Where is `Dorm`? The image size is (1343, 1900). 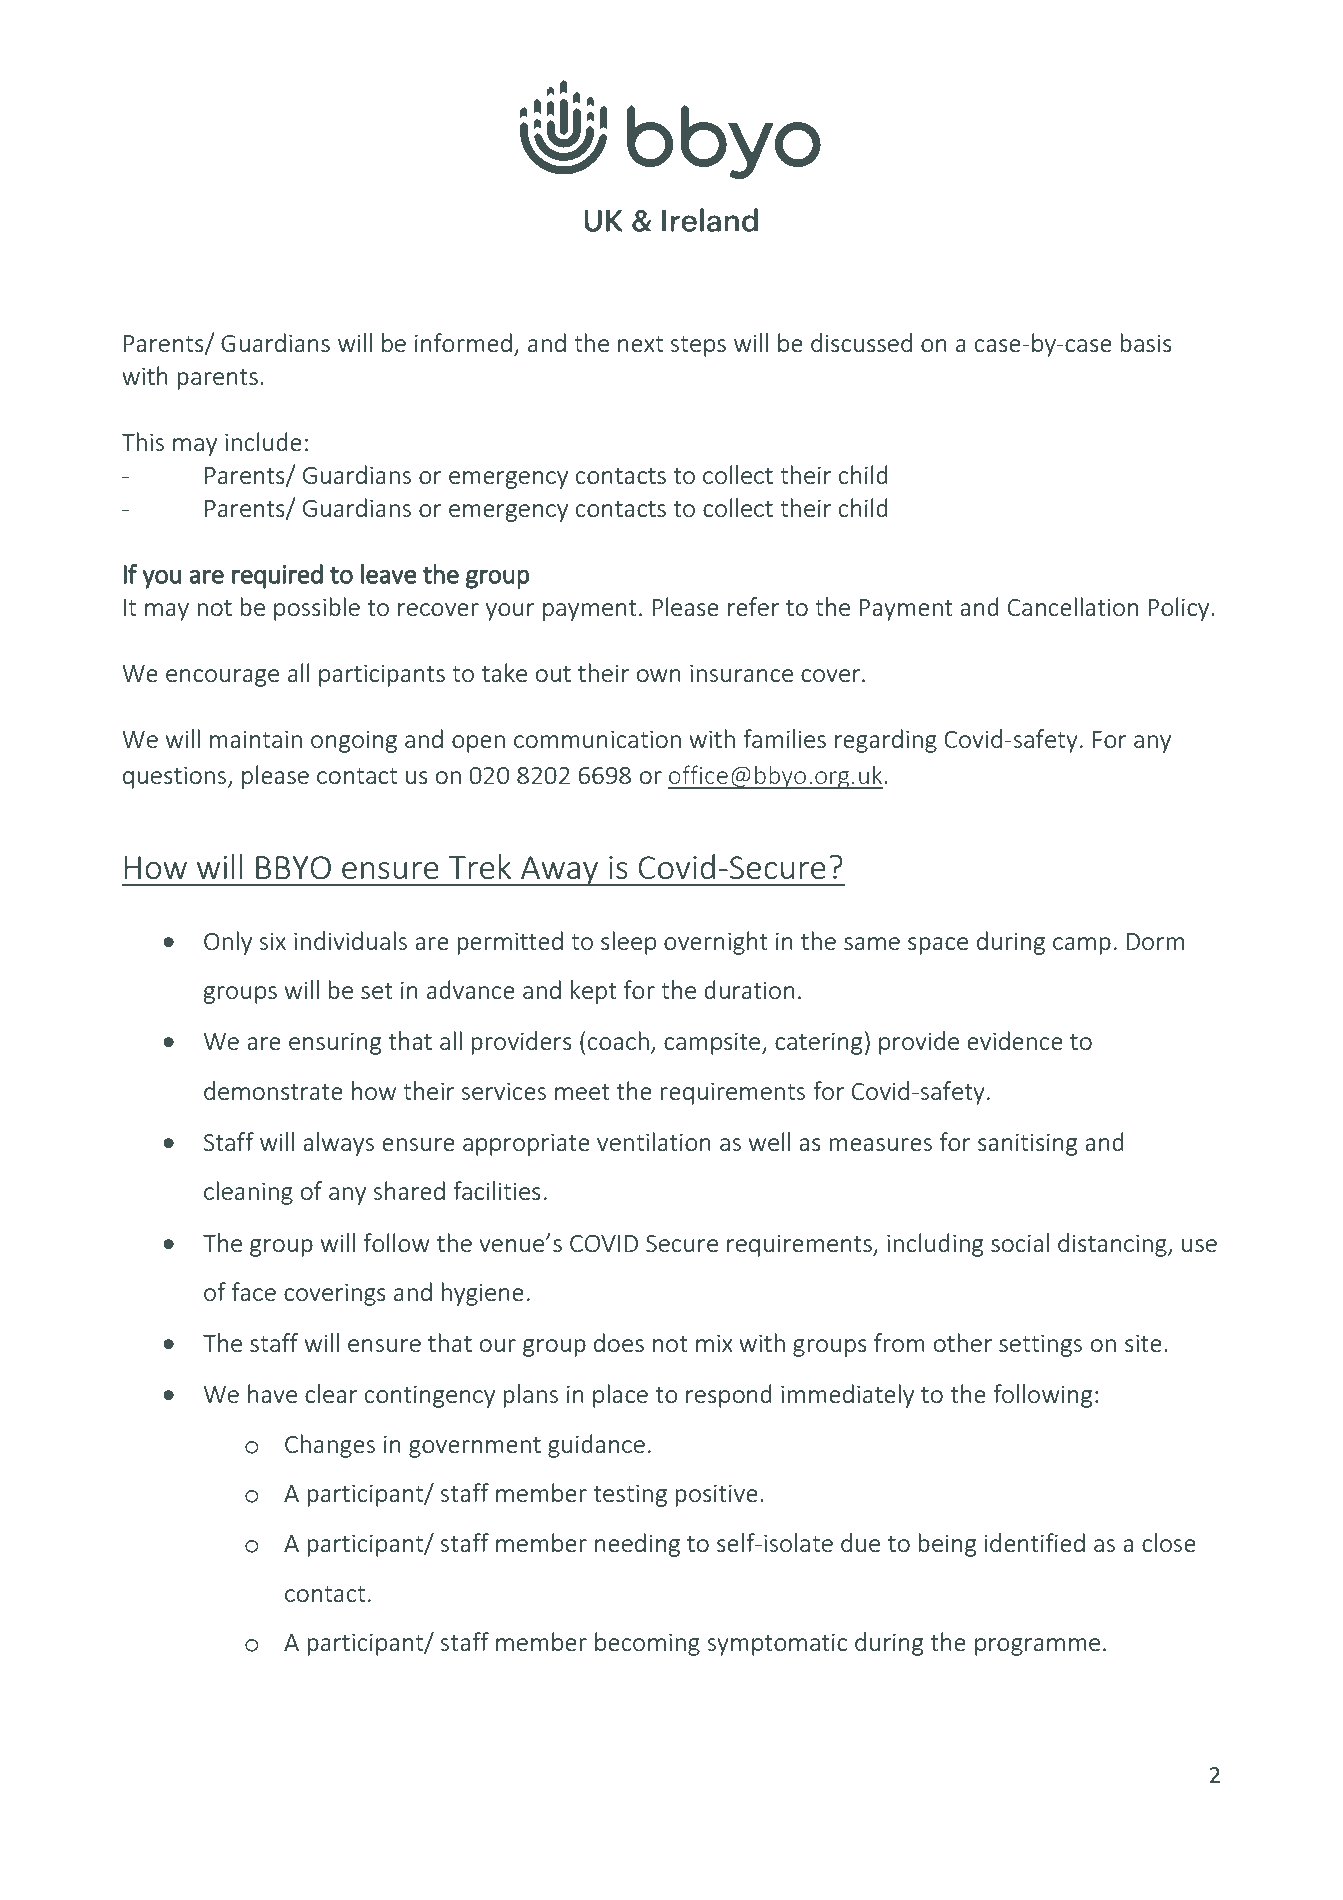
Dorm is located at coordinates (1155, 941).
